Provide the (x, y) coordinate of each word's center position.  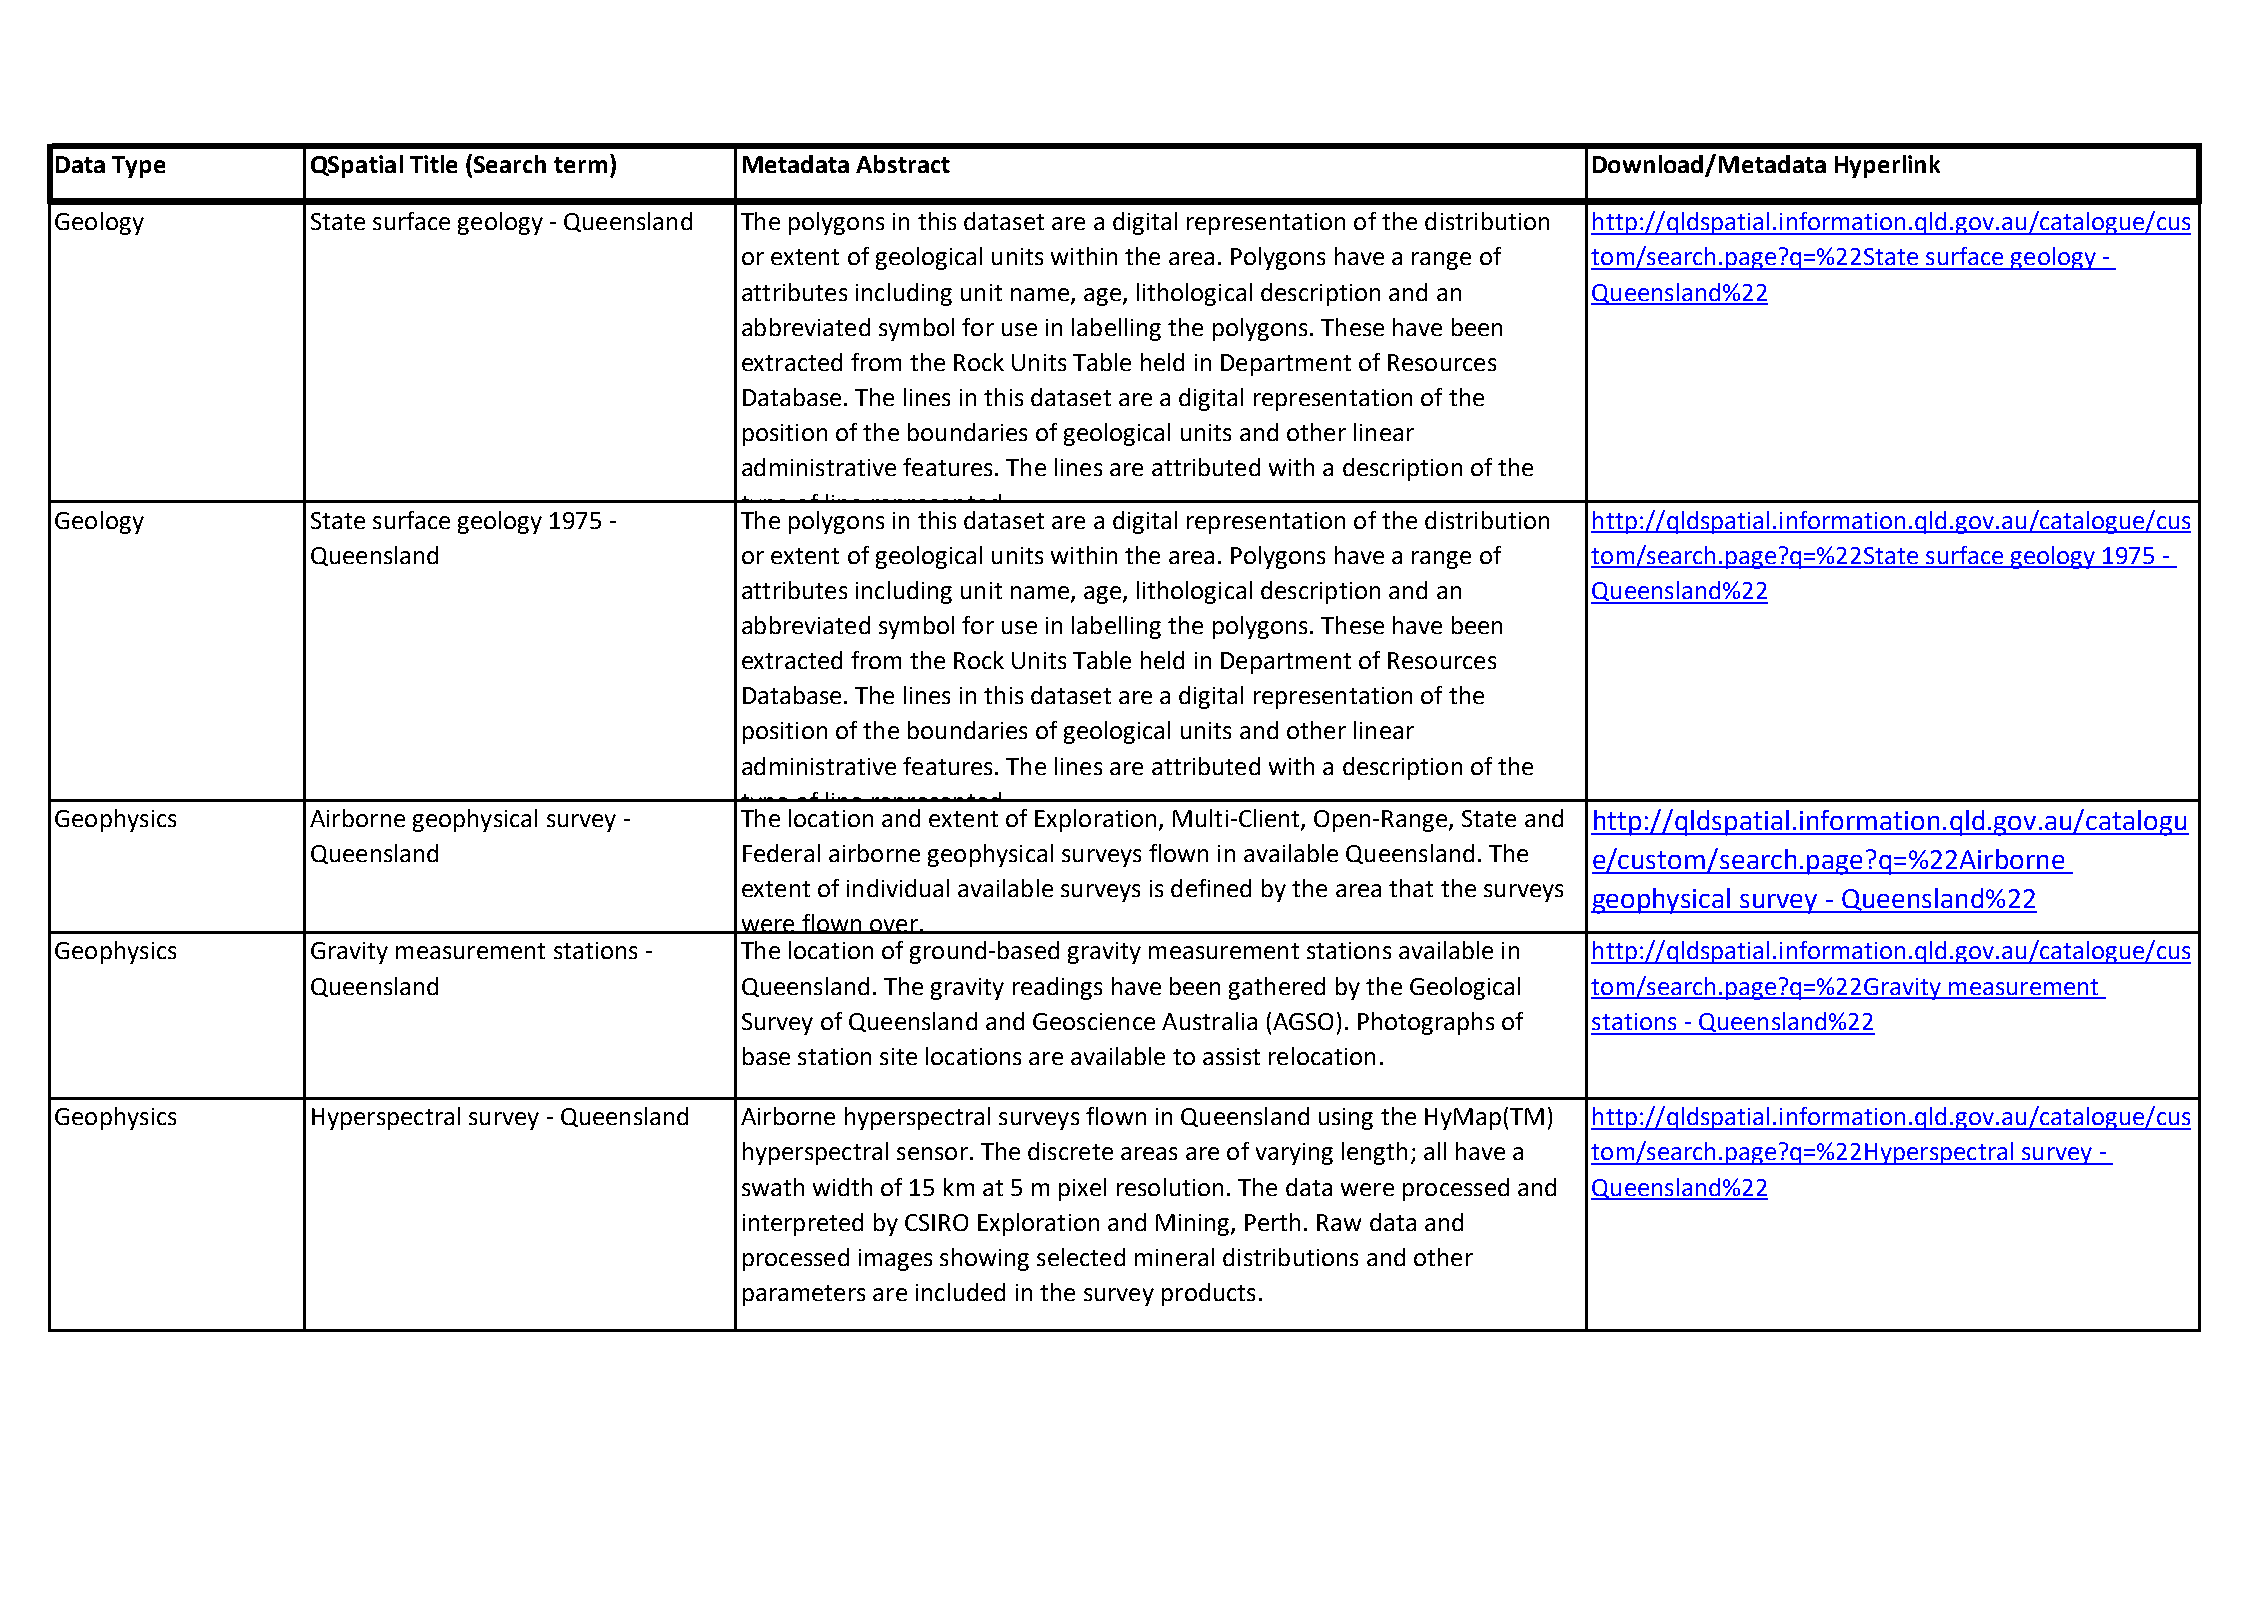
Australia (1209, 1021)
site (898, 1056)
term (580, 165)
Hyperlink (1887, 166)
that (1411, 888)
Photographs (1426, 1023)
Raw (1339, 1222)
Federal (781, 853)
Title (433, 164)
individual (898, 888)
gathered (1277, 988)
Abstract (903, 164)
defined (1211, 888)
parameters (804, 1295)
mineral (1174, 1257)
